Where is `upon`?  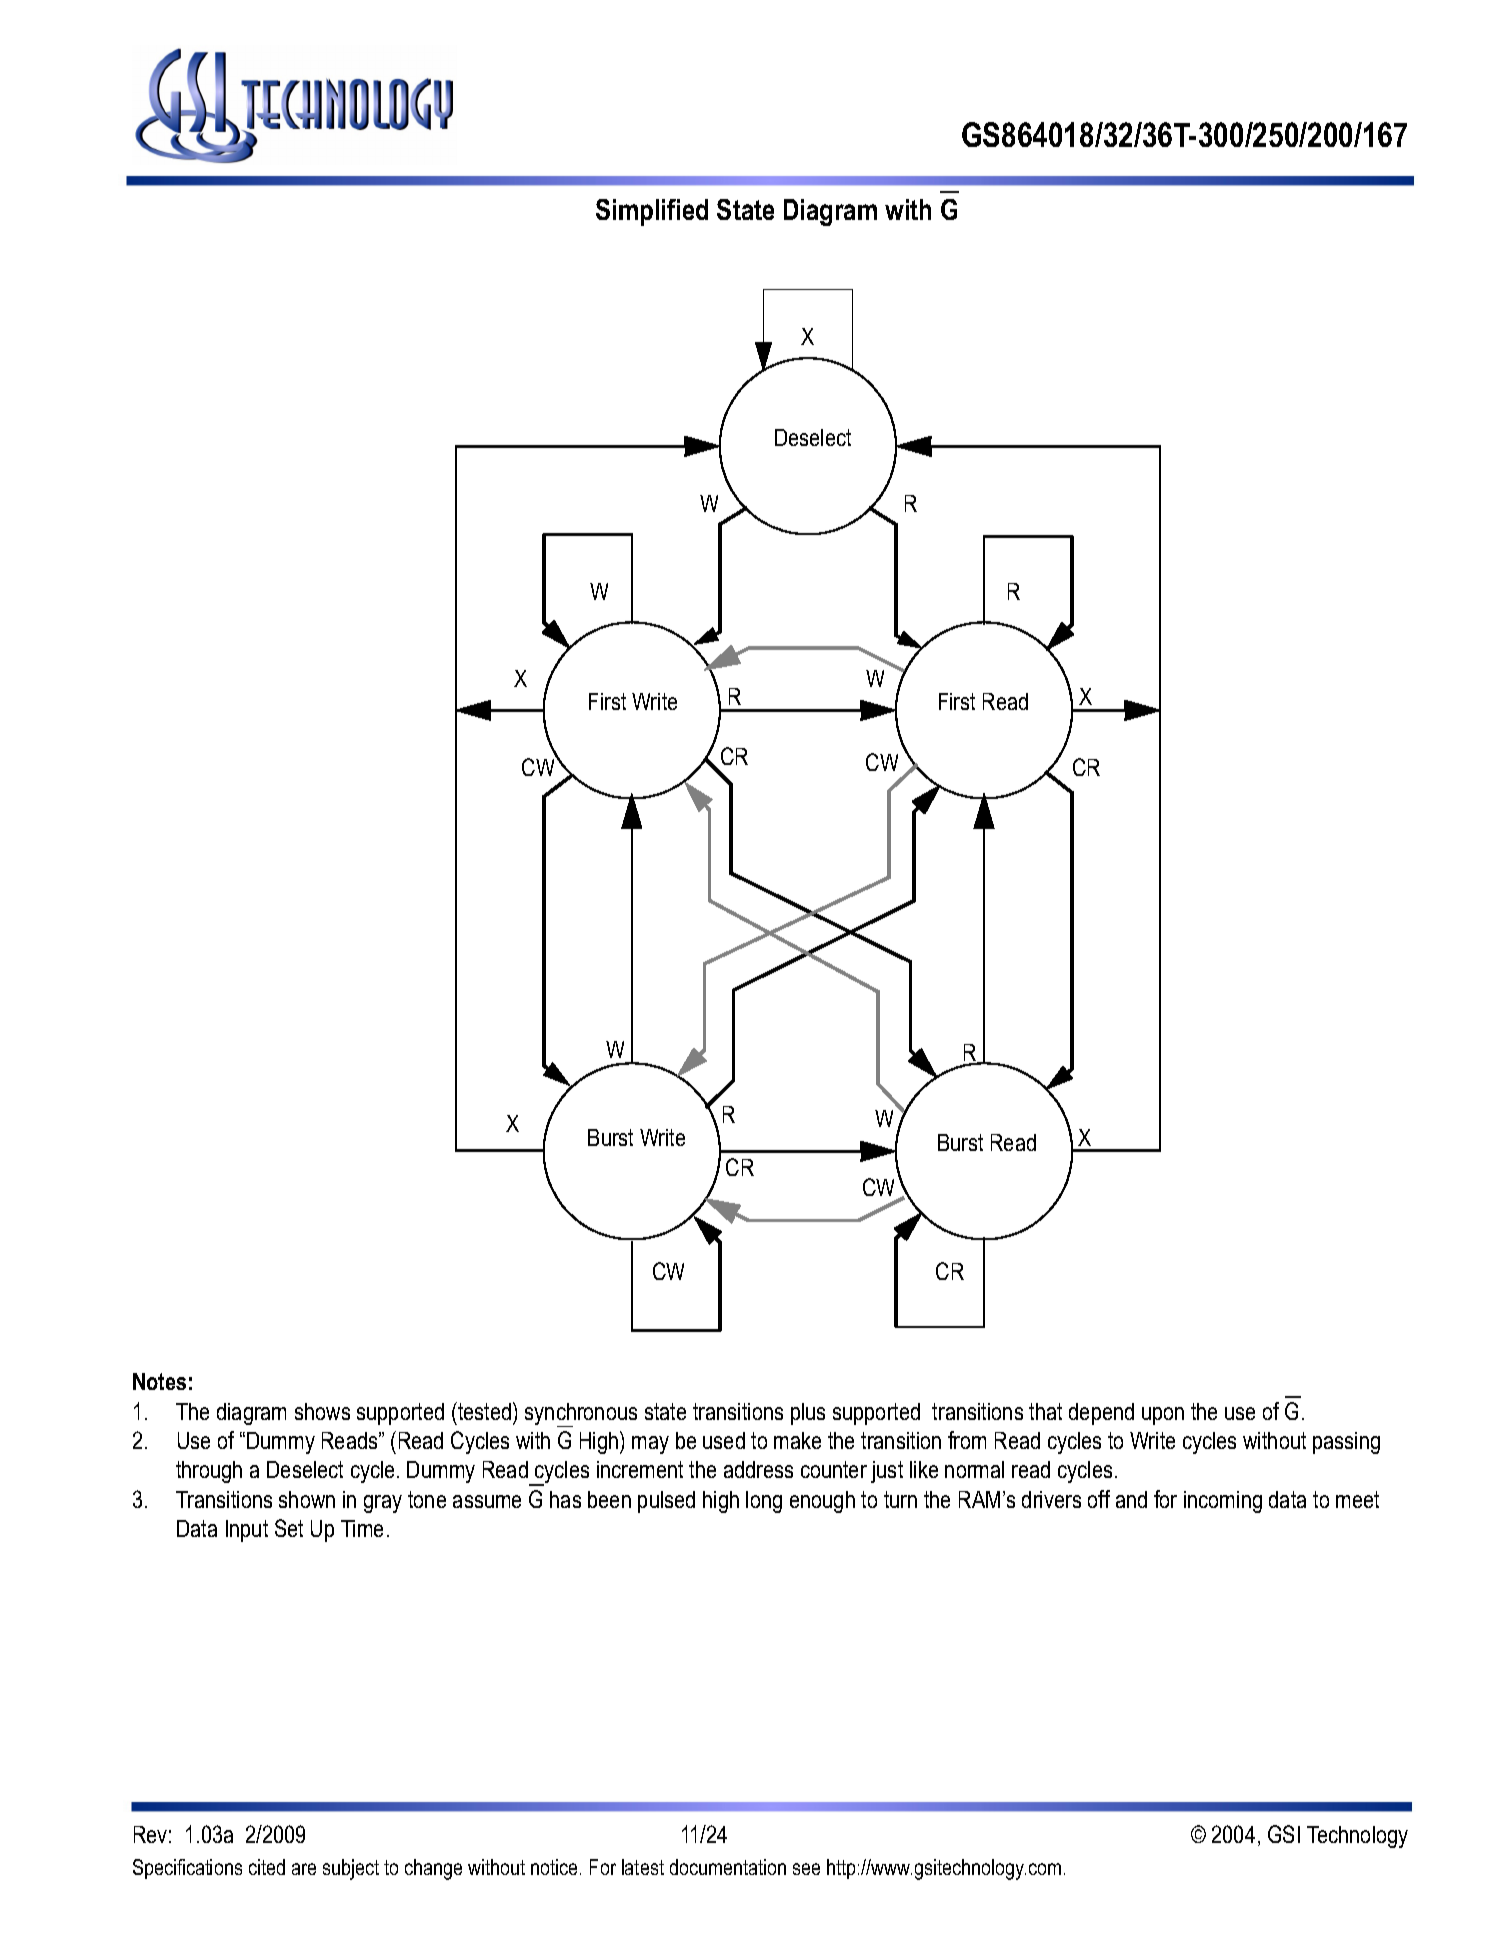 upon is located at coordinates (1163, 1416).
